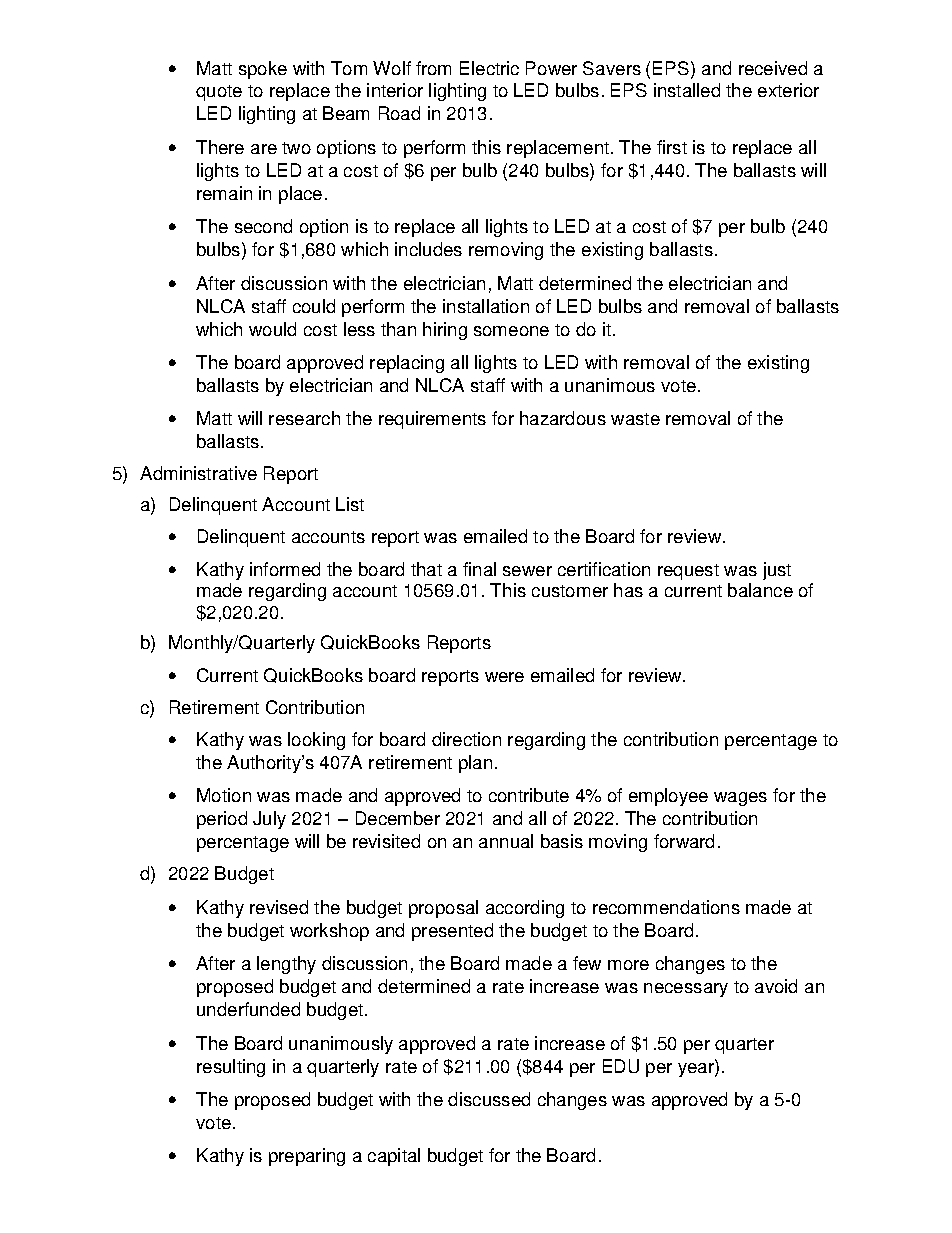 The height and width of the page is (1233, 952). Describe the element at coordinates (285, 569) in the page. I see `informed` at that location.
